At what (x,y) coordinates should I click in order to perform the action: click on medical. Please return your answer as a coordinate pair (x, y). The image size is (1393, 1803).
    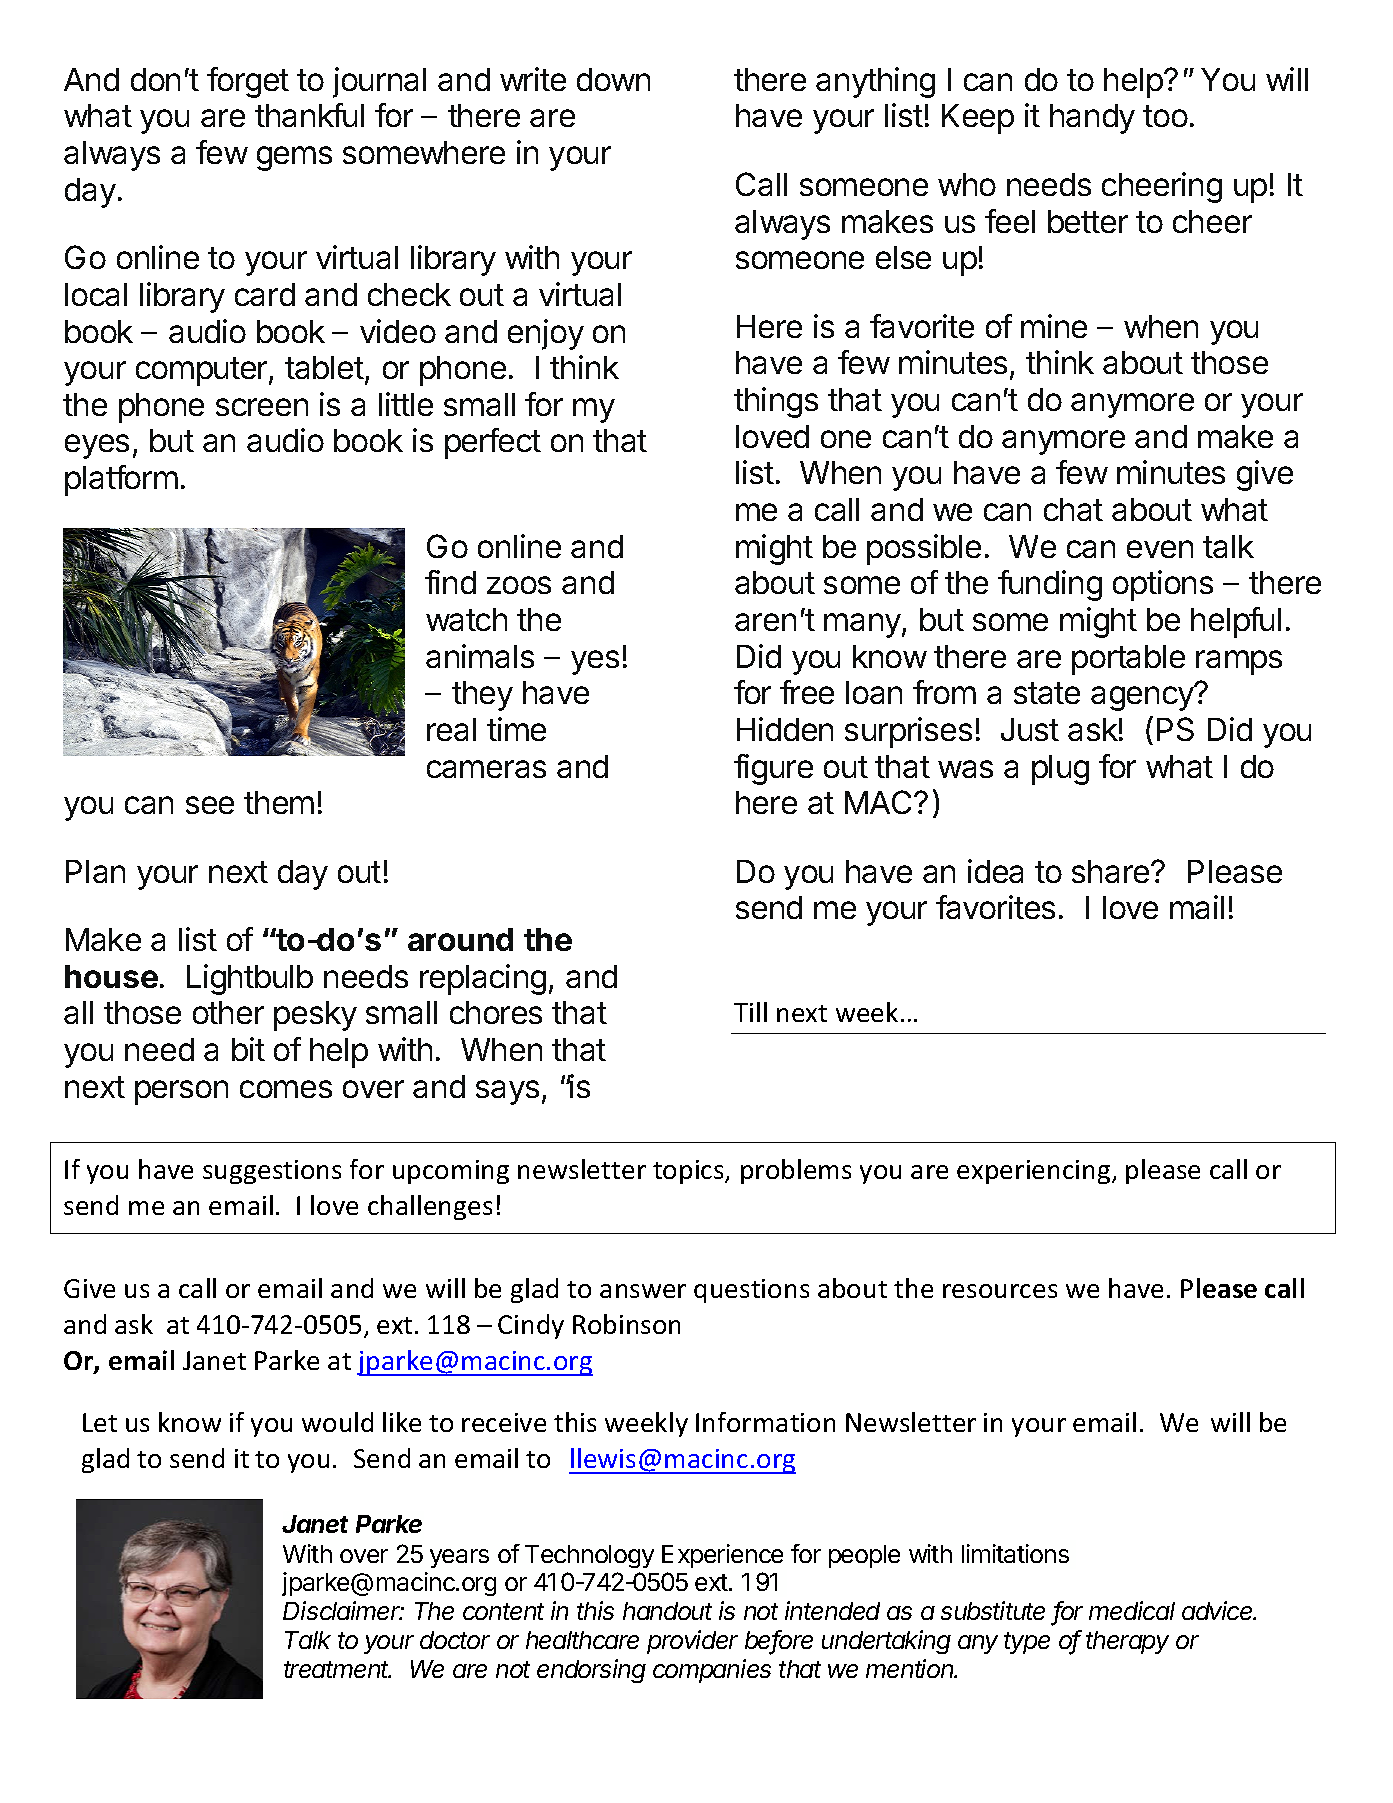
    Looking at the image, I should click on (1132, 1610).
